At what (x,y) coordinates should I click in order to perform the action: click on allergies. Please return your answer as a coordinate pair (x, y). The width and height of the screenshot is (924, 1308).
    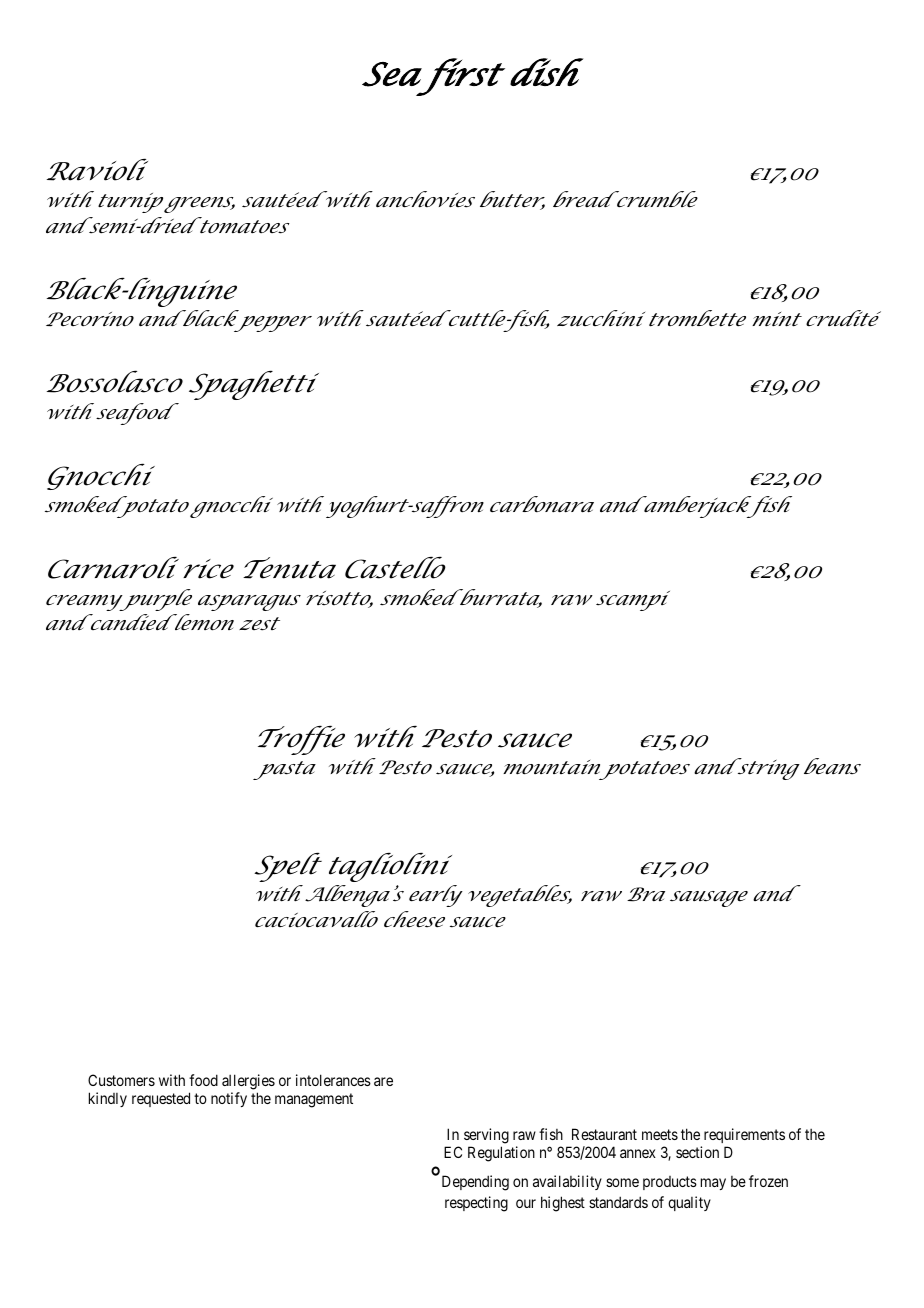
    Looking at the image, I should click on (248, 1083).
